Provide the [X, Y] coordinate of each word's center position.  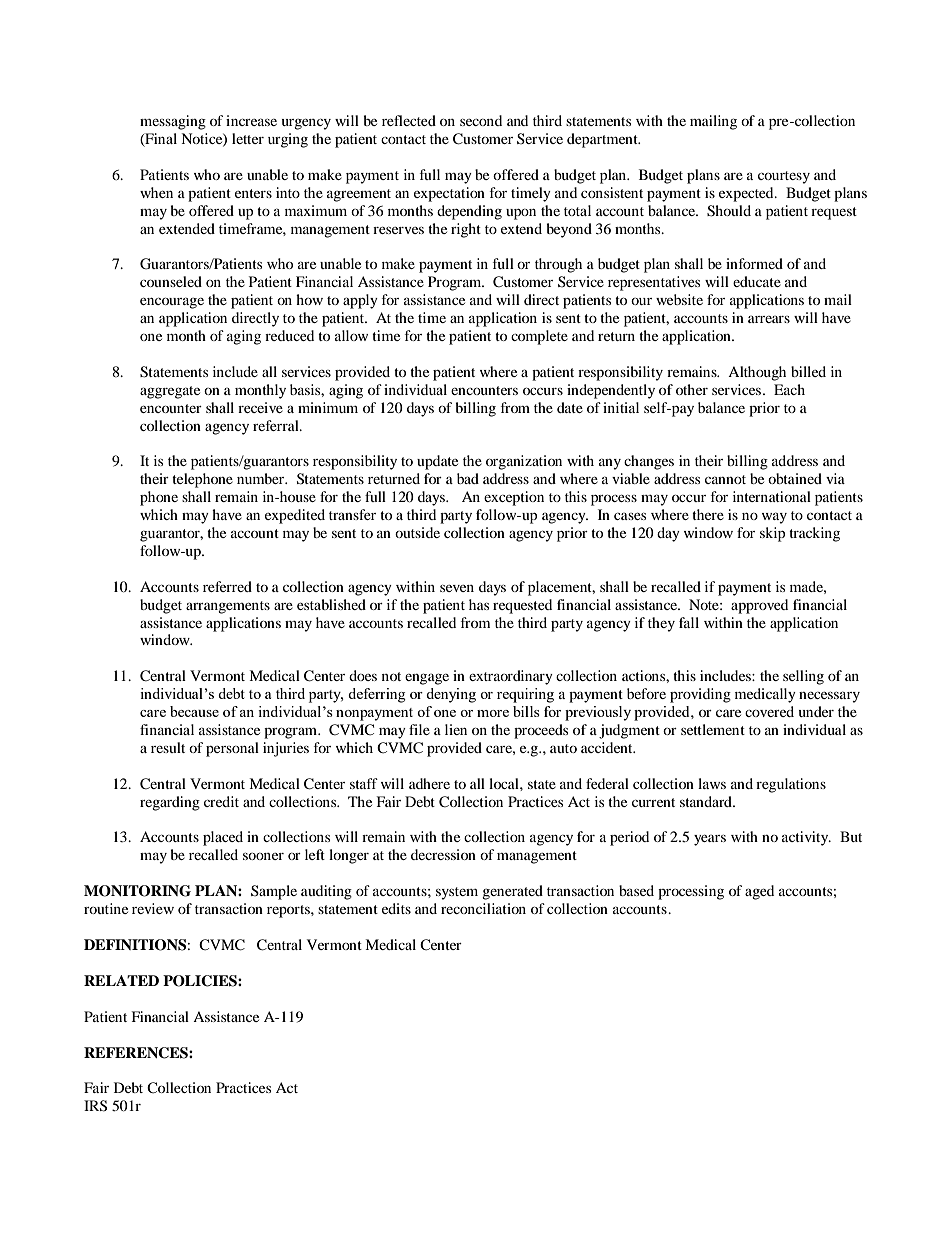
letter [248, 138]
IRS [95, 1106]
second [481, 120]
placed [223, 838]
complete [539, 337]
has [479, 604]
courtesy [784, 177]
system [457, 893]
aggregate [170, 392]
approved [759, 606]
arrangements [228, 607]
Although [757, 373]
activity [806, 838]
